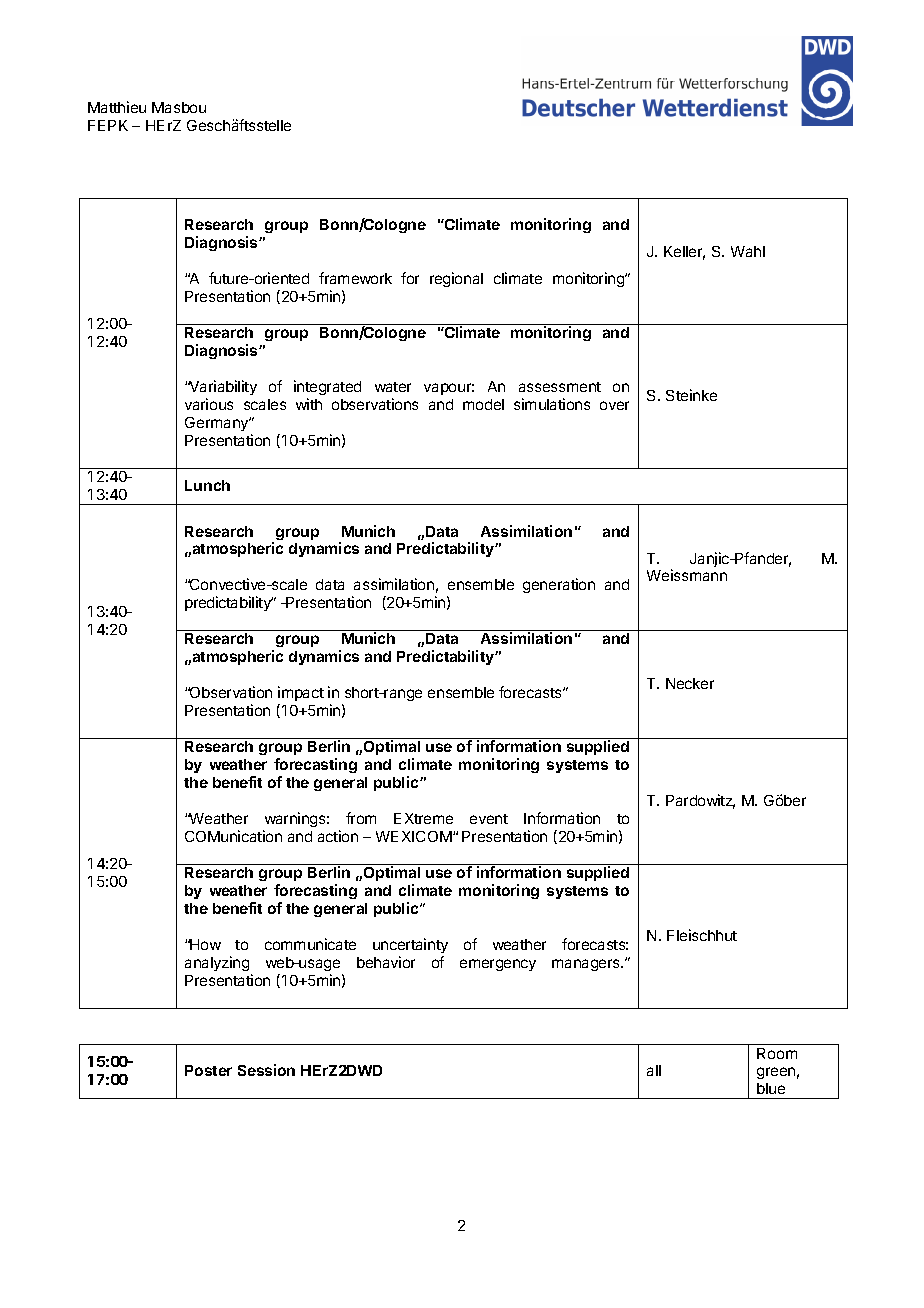 The height and width of the screenshot is (1308, 924). What do you see at coordinates (301, 693) in the screenshot?
I see `impact` at bounding box center [301, 693].
